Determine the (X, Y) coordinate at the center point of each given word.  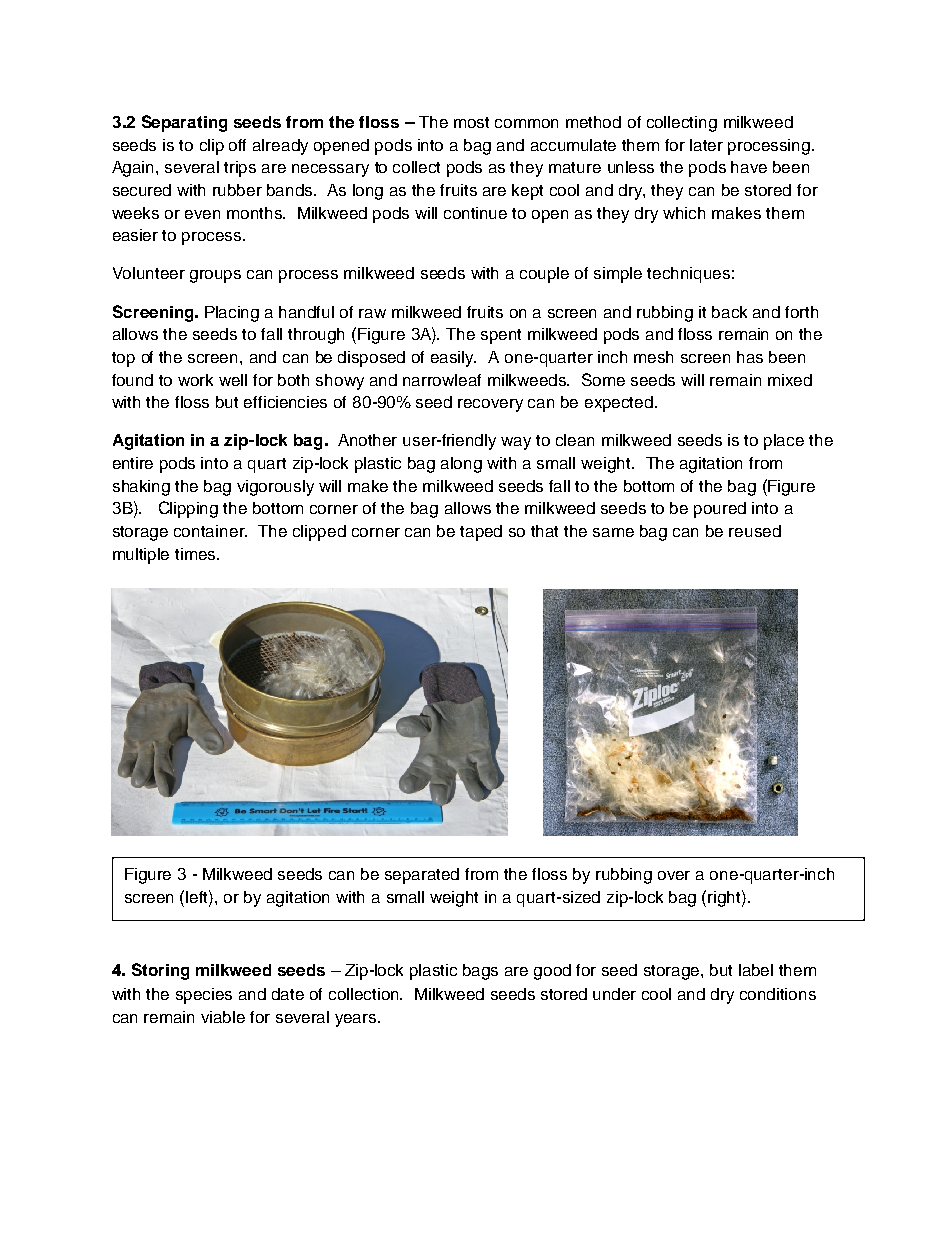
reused (755, 531)
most (471, 122)
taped (481, 533)
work (195, 380)
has (750, 357)
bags (480, 972)
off (237, 145)
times (196, 554)
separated (422, 876)
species (204, 996)
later (706, 145)
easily (453, 359)
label (756, 970)
